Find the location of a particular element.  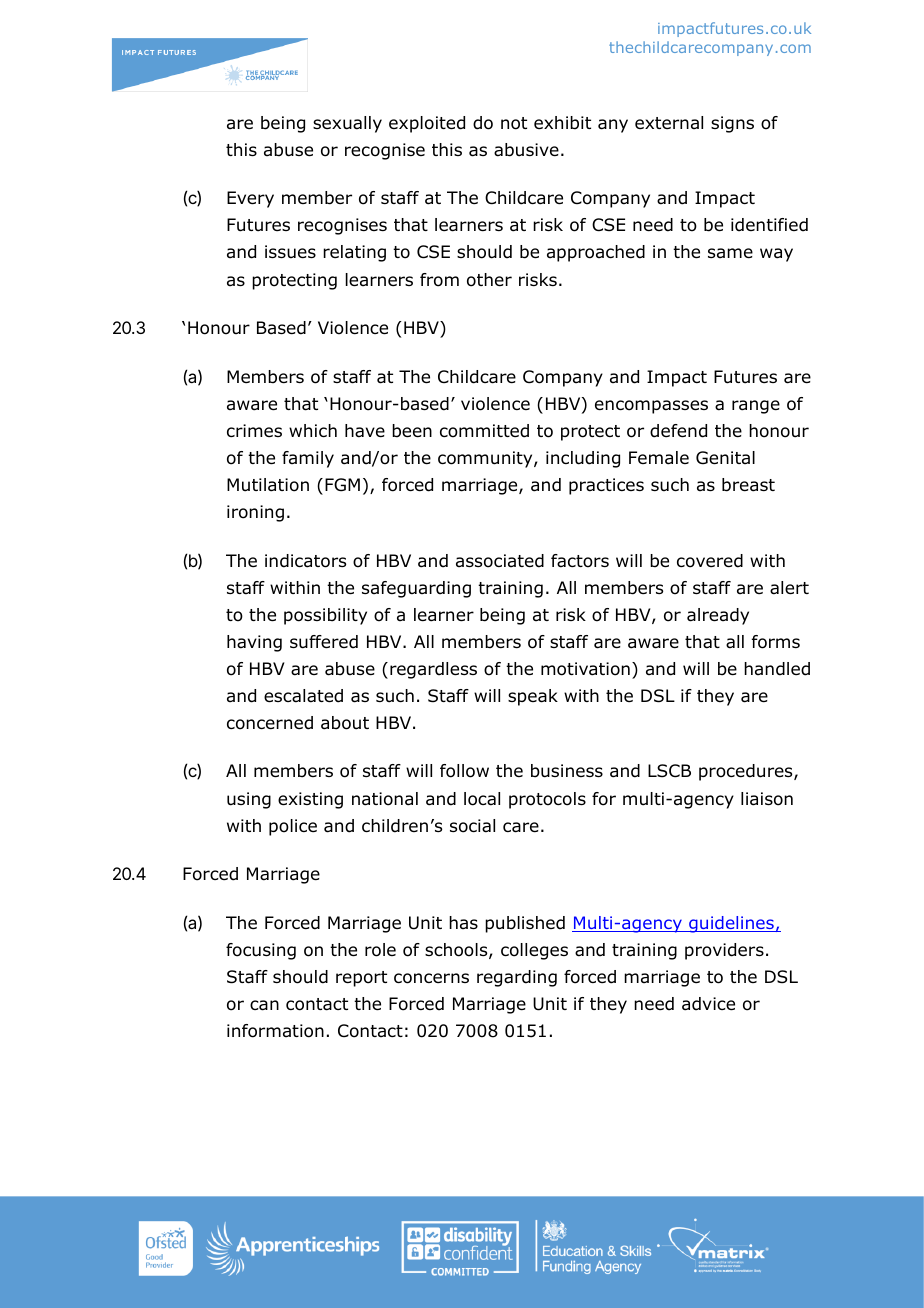

liaison is located at coordinates (767, 799).
